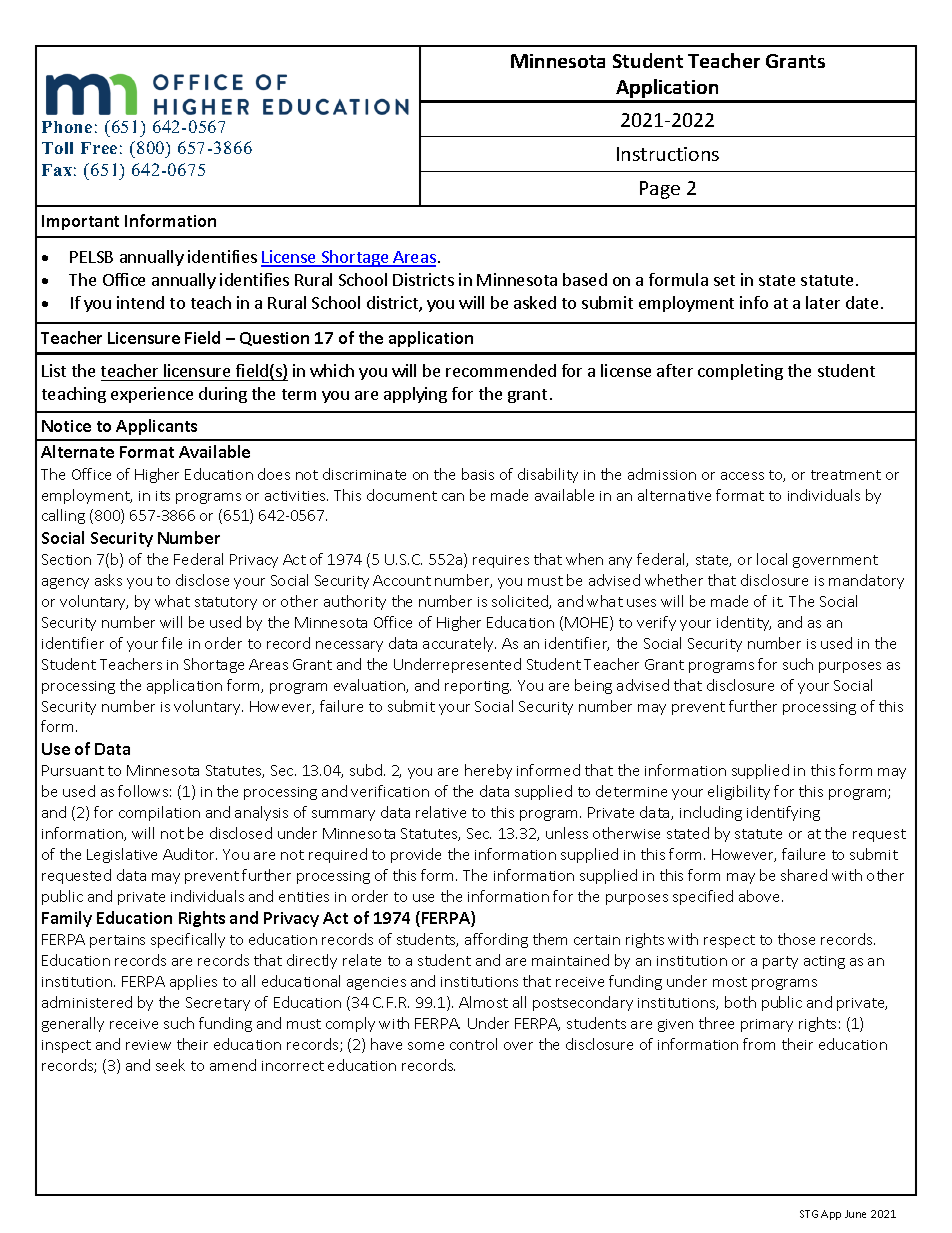  Describe the element at coordinates (426, 1046) in the screenshot. I see `some` at that location.
